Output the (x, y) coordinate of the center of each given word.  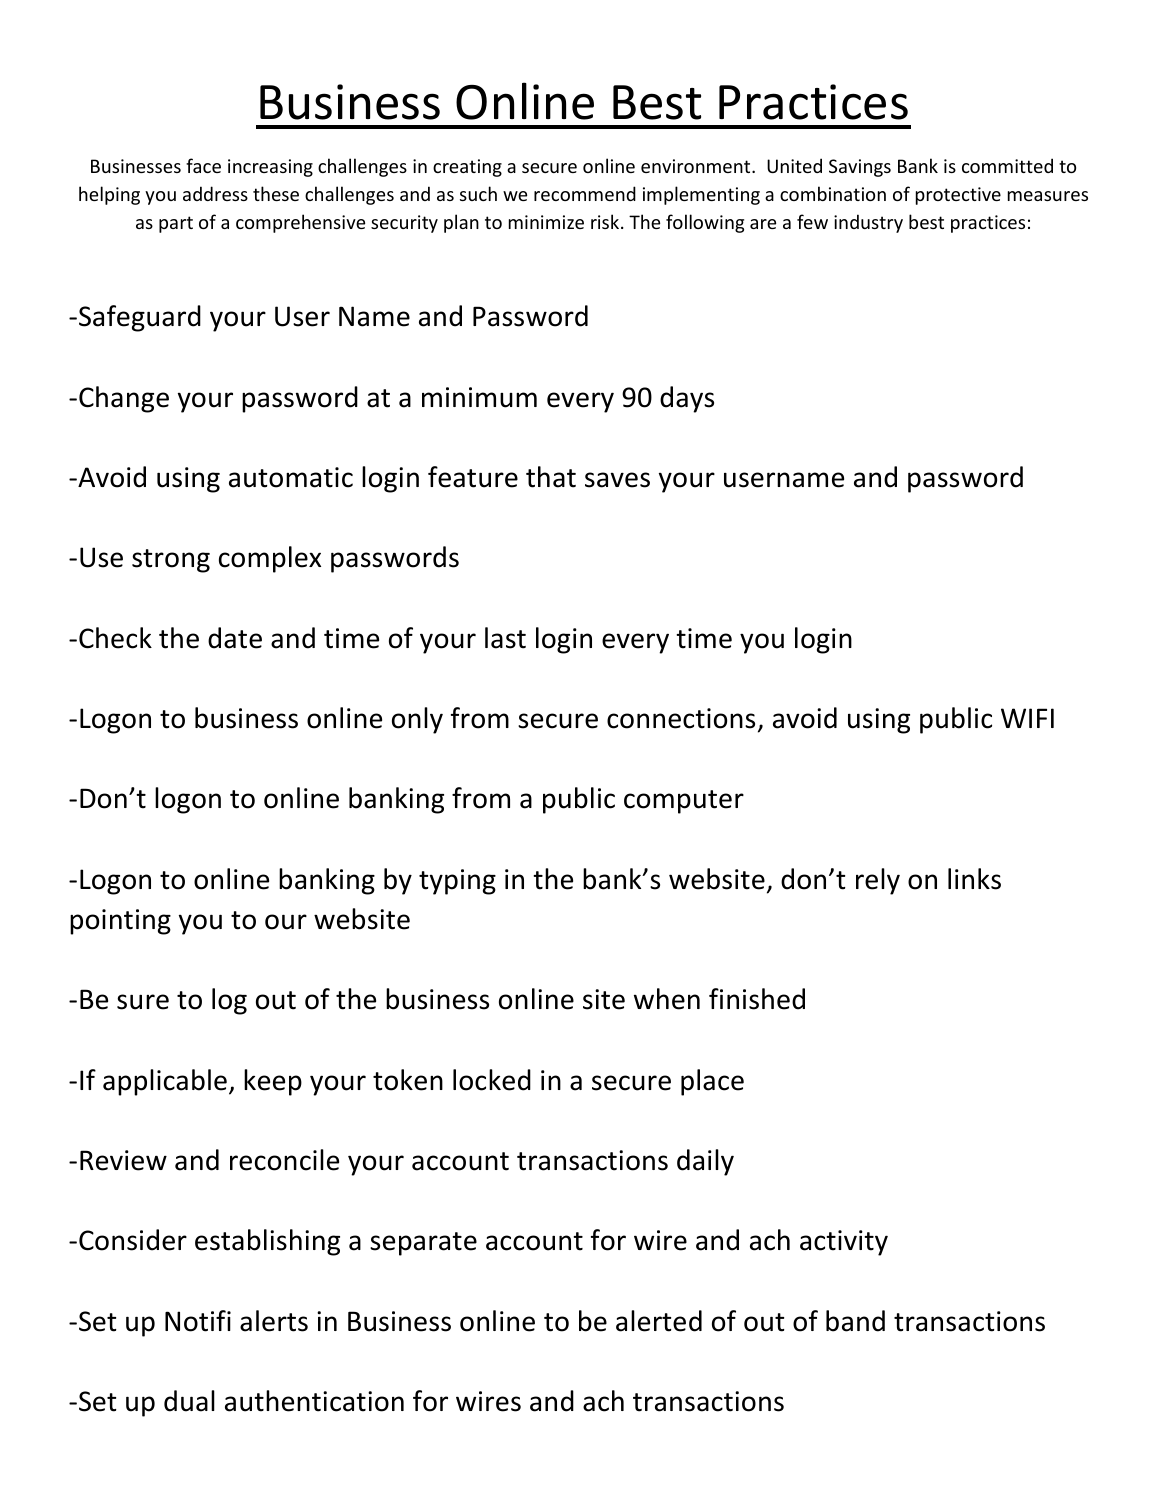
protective (958, 196)
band (855, 1321)
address (215, 193)
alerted (659, 1321)
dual (189, 1401)
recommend (585, 193)
